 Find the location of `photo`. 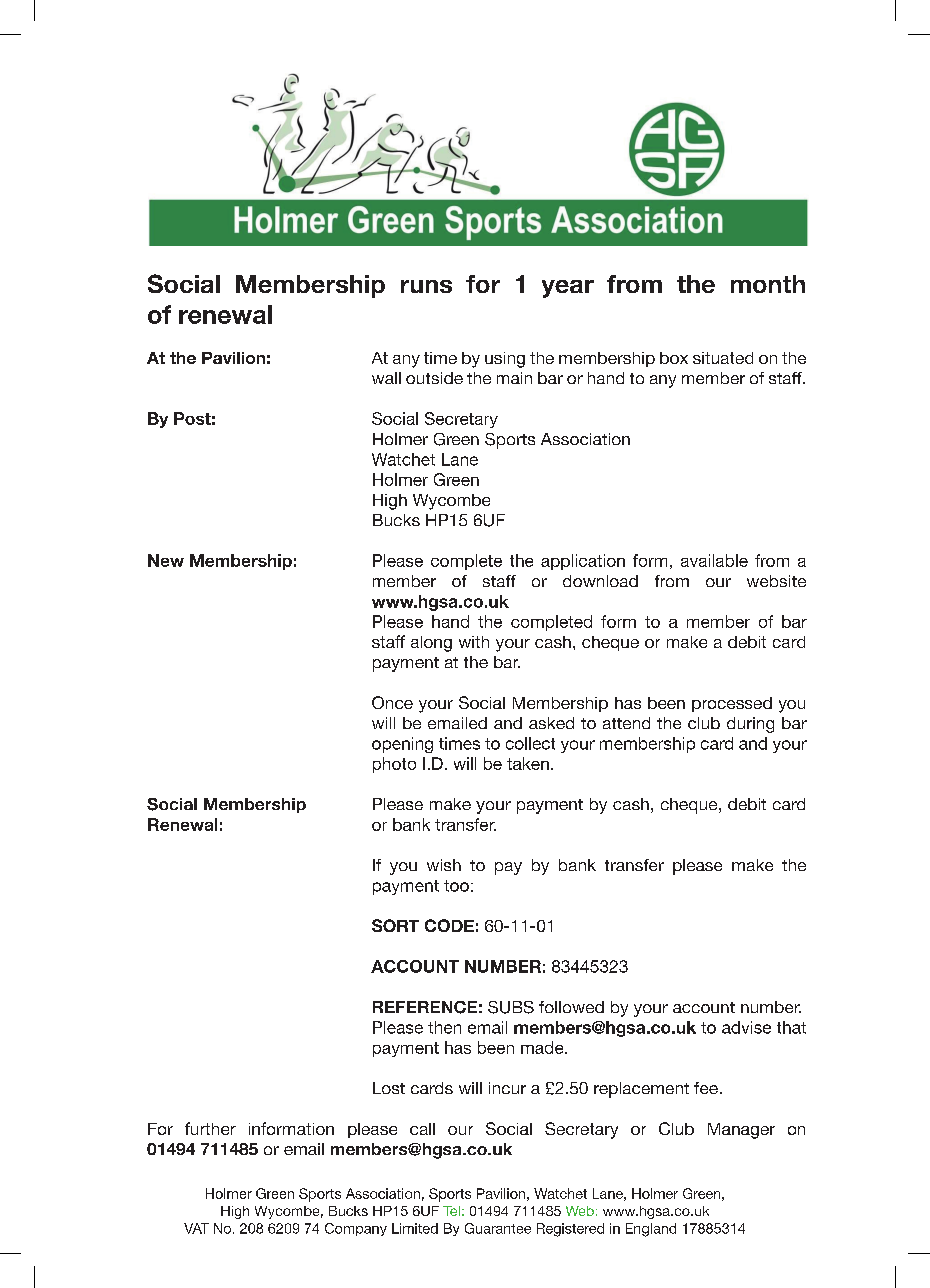

photo is located at coordinates (394, 765).
